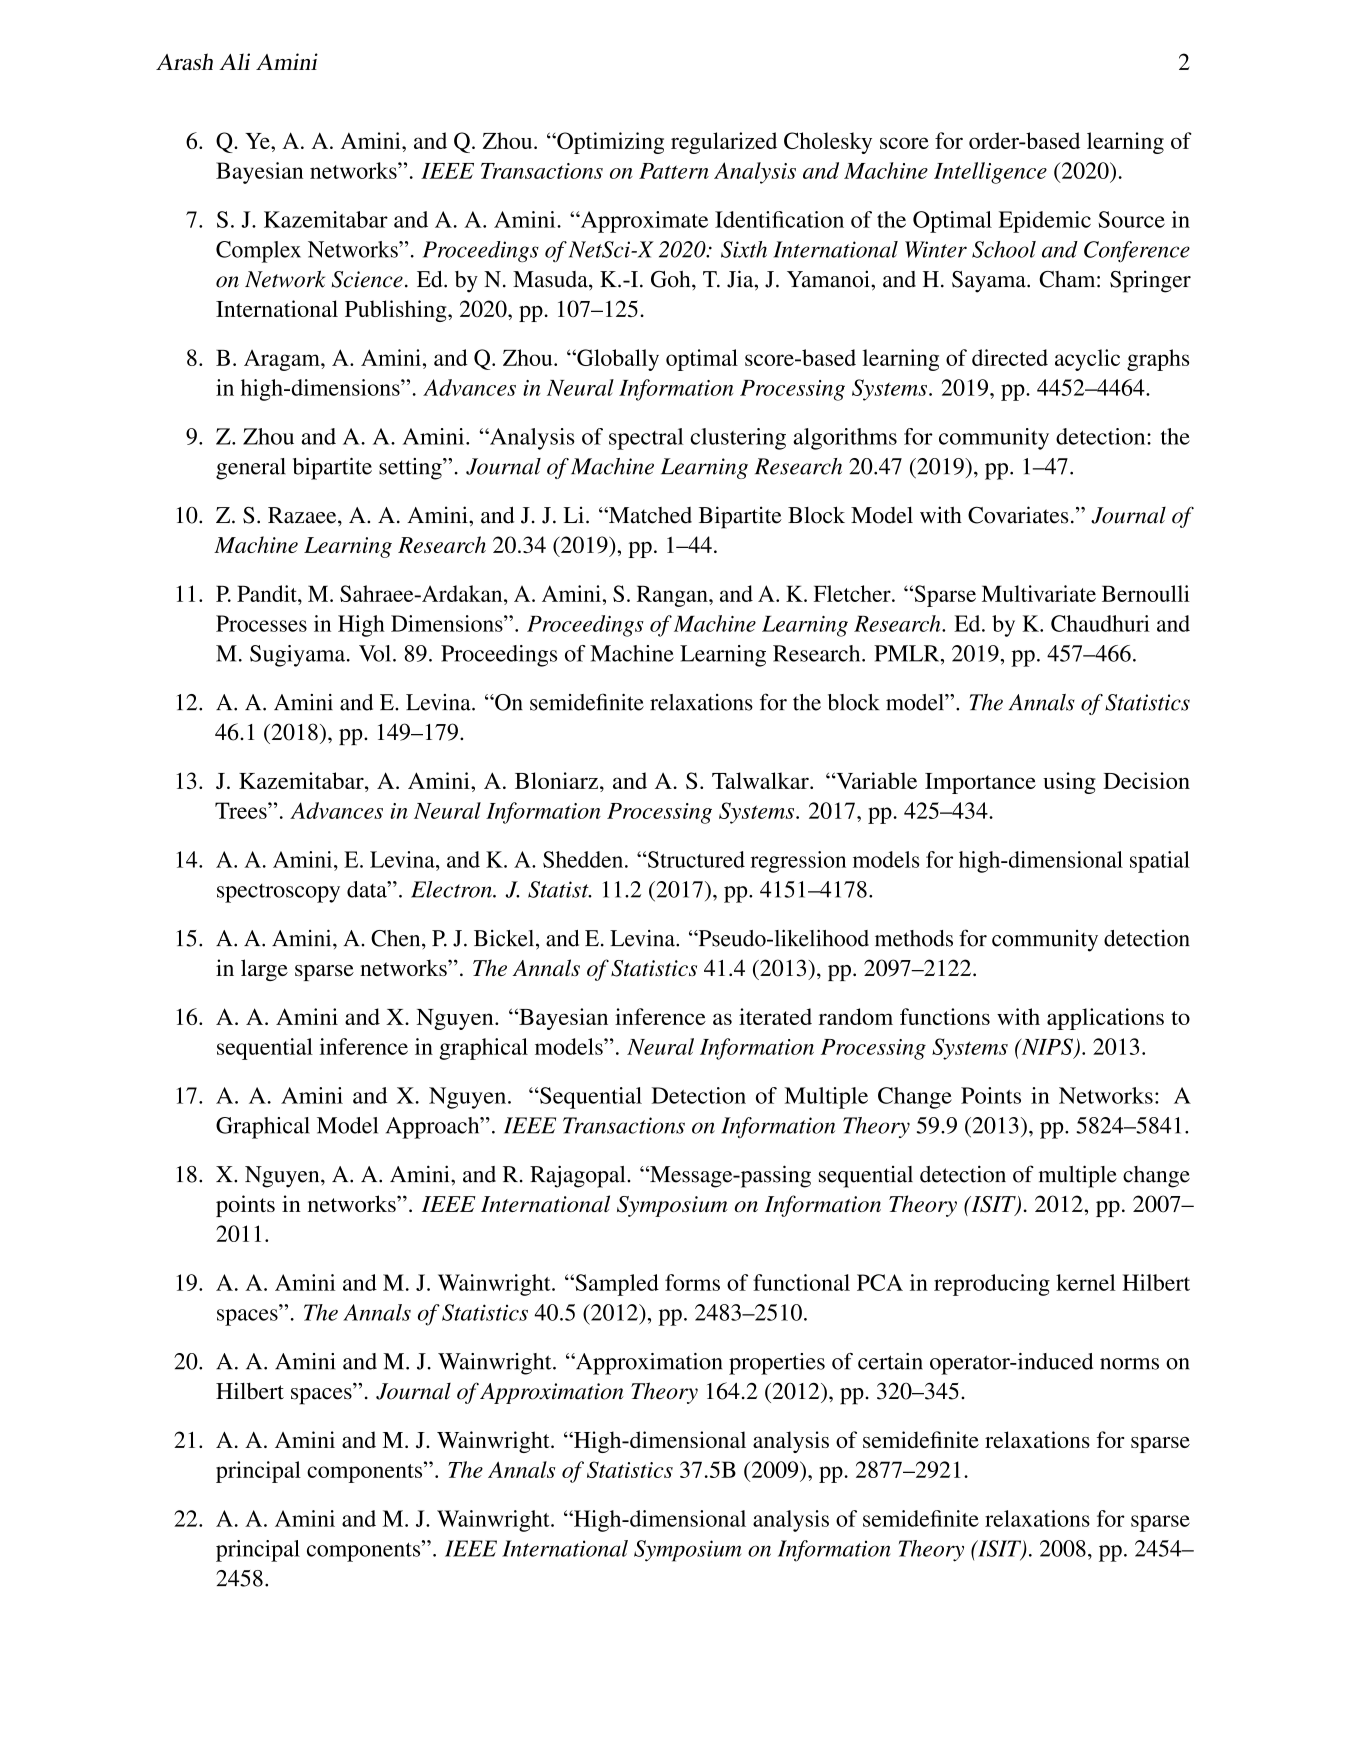 This image has height=1742, width=1346. What do you see at coordinates (1069, 783) in the image?
I see `using` at bounding box center [1069, 783].
